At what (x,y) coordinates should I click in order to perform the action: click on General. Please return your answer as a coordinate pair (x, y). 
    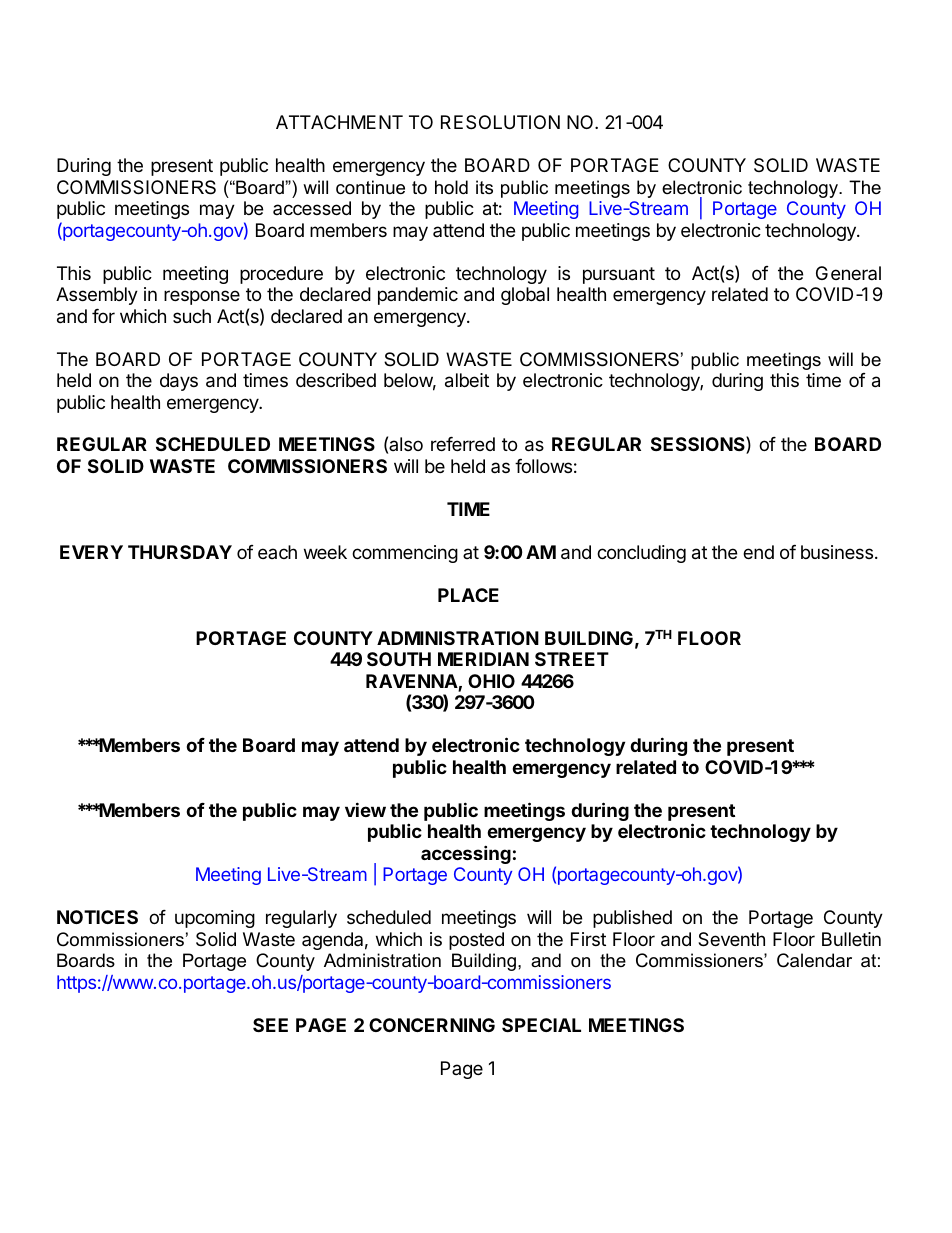
    Looking at the image, I should click on (848, 273).
